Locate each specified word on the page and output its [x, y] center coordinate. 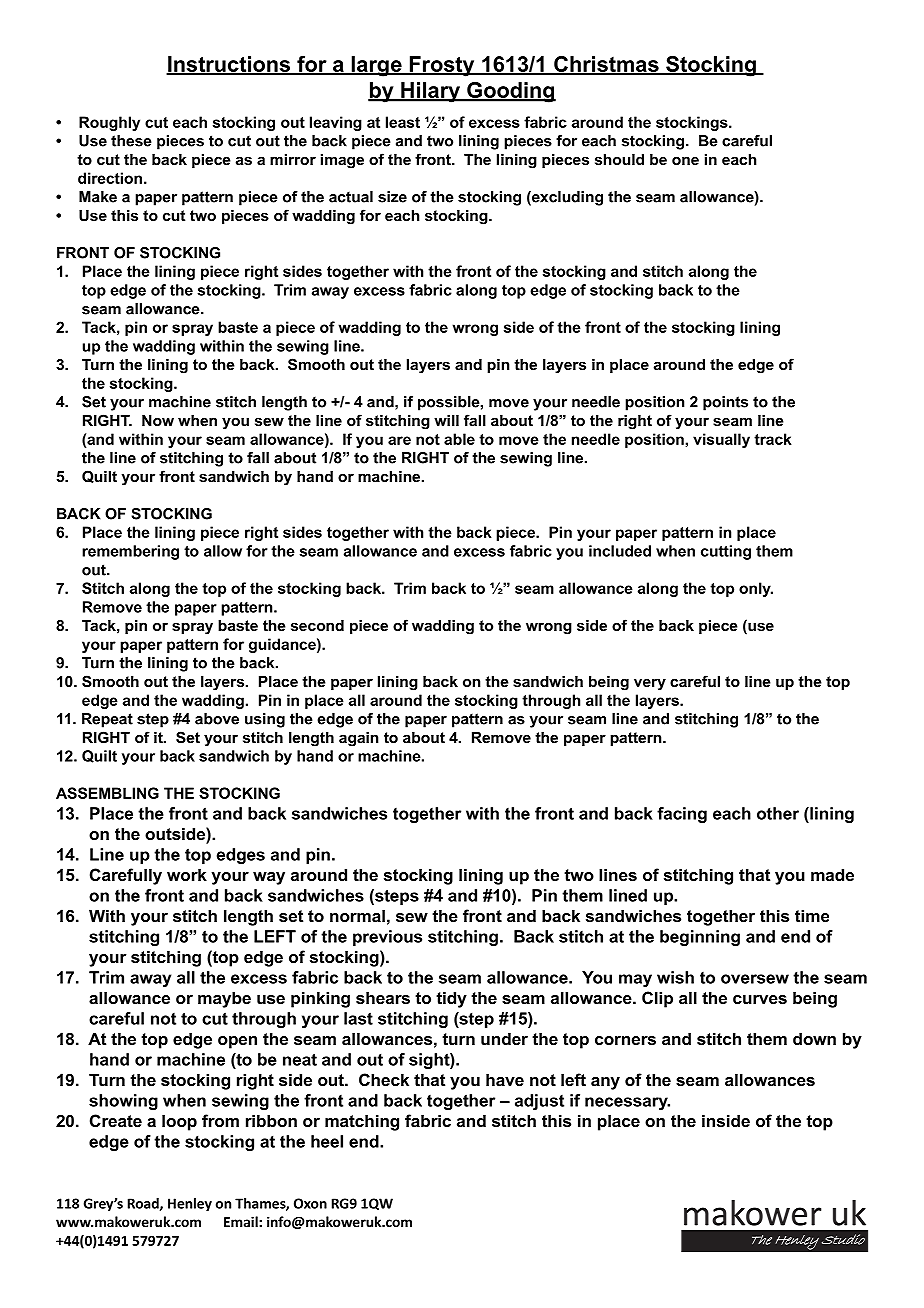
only [756, 589]
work [187, 874]
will [446, 420]
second [317, 625]
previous [387, 938]
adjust [539, 1102]
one [685, 160]
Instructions [229, 65]
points [725, 403]
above [217, 719]
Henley [190, 1204]
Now [158, 420]
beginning [700, 938]
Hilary [430, 92]
